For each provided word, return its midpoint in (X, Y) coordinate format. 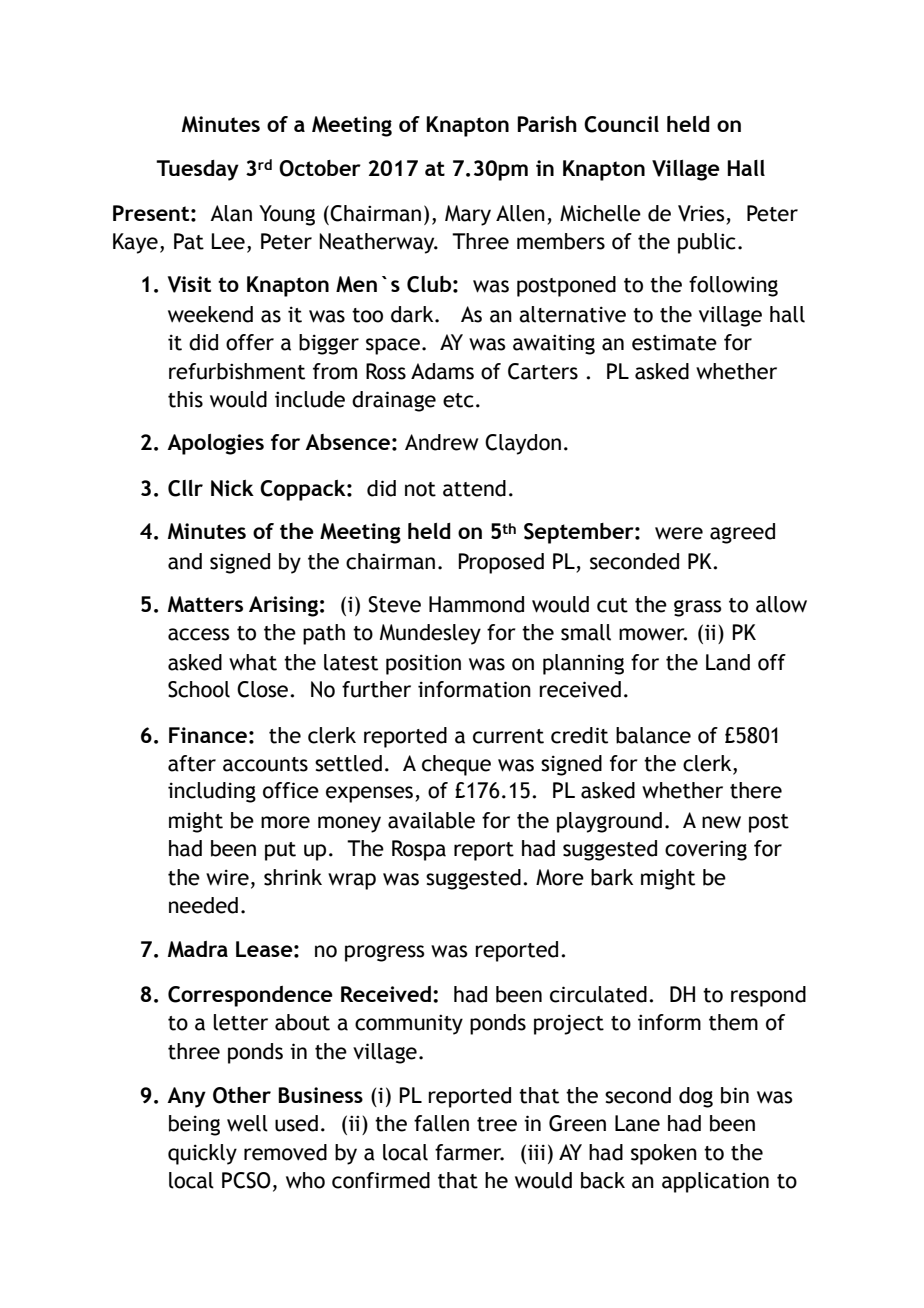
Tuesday (197, 170)
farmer (469, 1152)
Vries (701, 213)
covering (706, 850)
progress (384, 953)
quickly (202, 1154)
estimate (674, 342)
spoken (664, 1154)
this (185, 399)
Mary (468, 215)
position (423, 664)
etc (458, 400)
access (198, 634)
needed (203, 905)
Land (728, 662)
